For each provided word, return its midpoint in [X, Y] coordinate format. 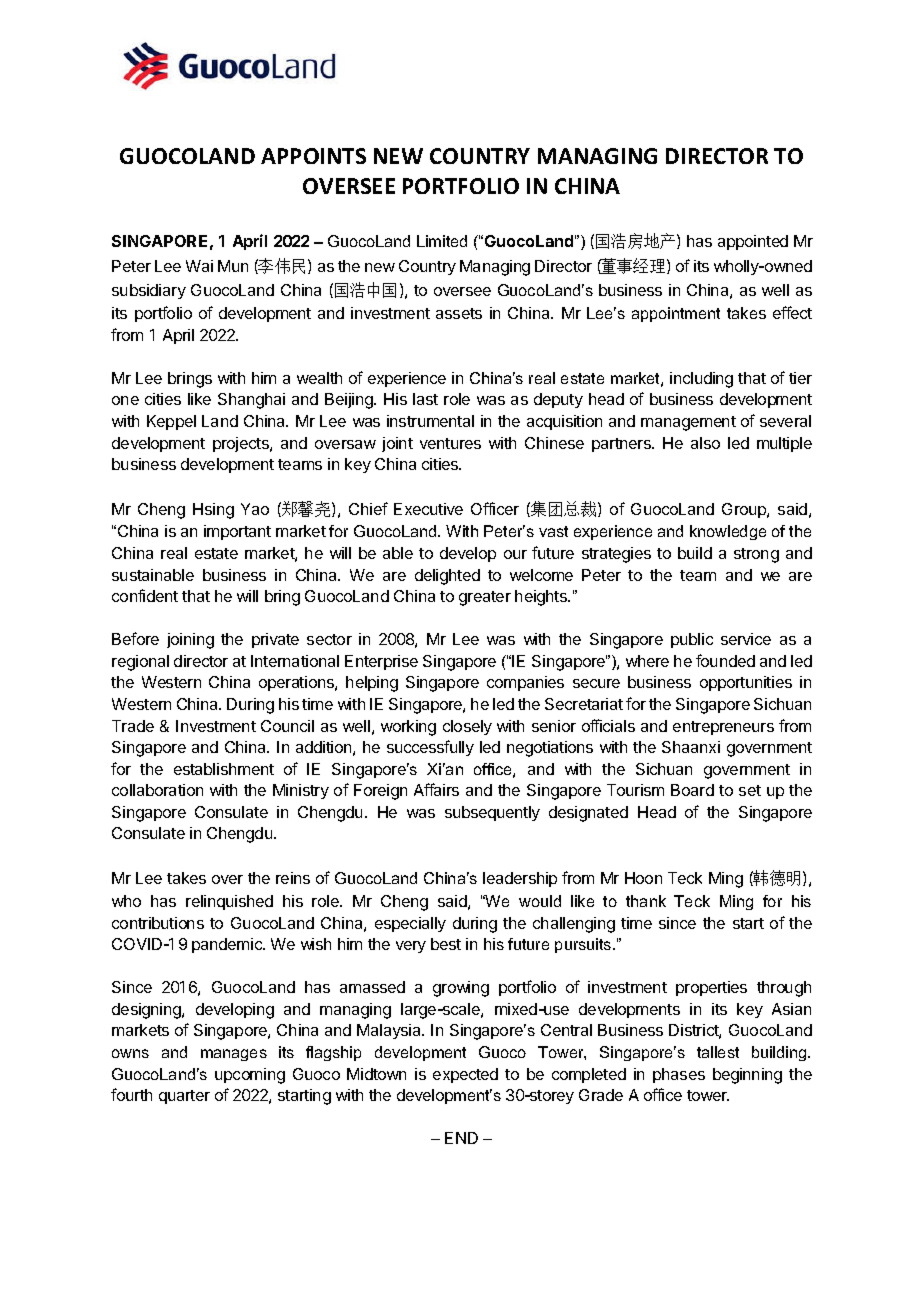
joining [190, 641]
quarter [184, 1097]
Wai [199, 266]
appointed [753, 242]
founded [725, 660]
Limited [442, 241]
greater [485, 598]
